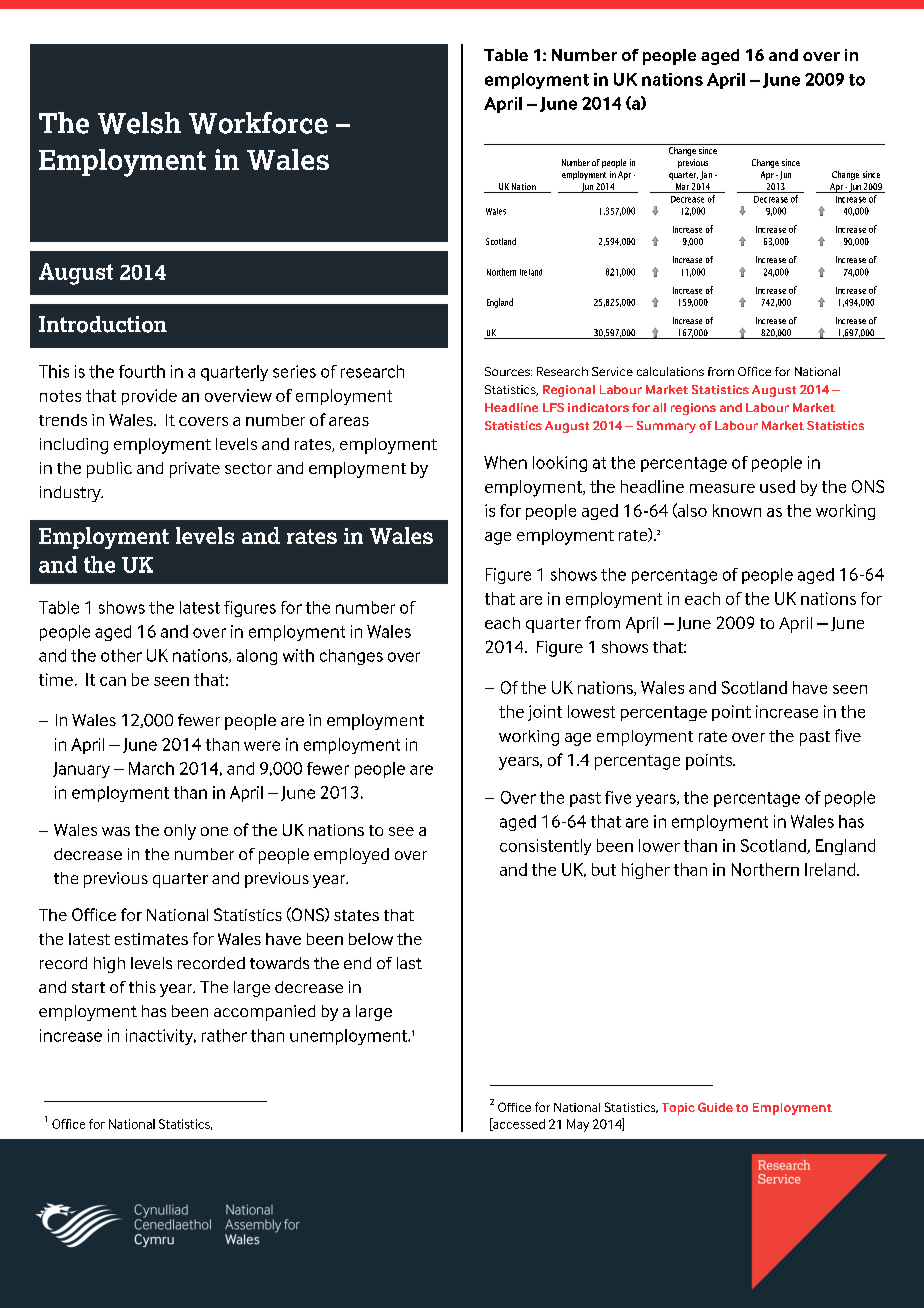 This screenshot has width=924, height=1308. Describe the element at coordinates (139, 123) in the screenshot. I see `Welsh` at that location.
